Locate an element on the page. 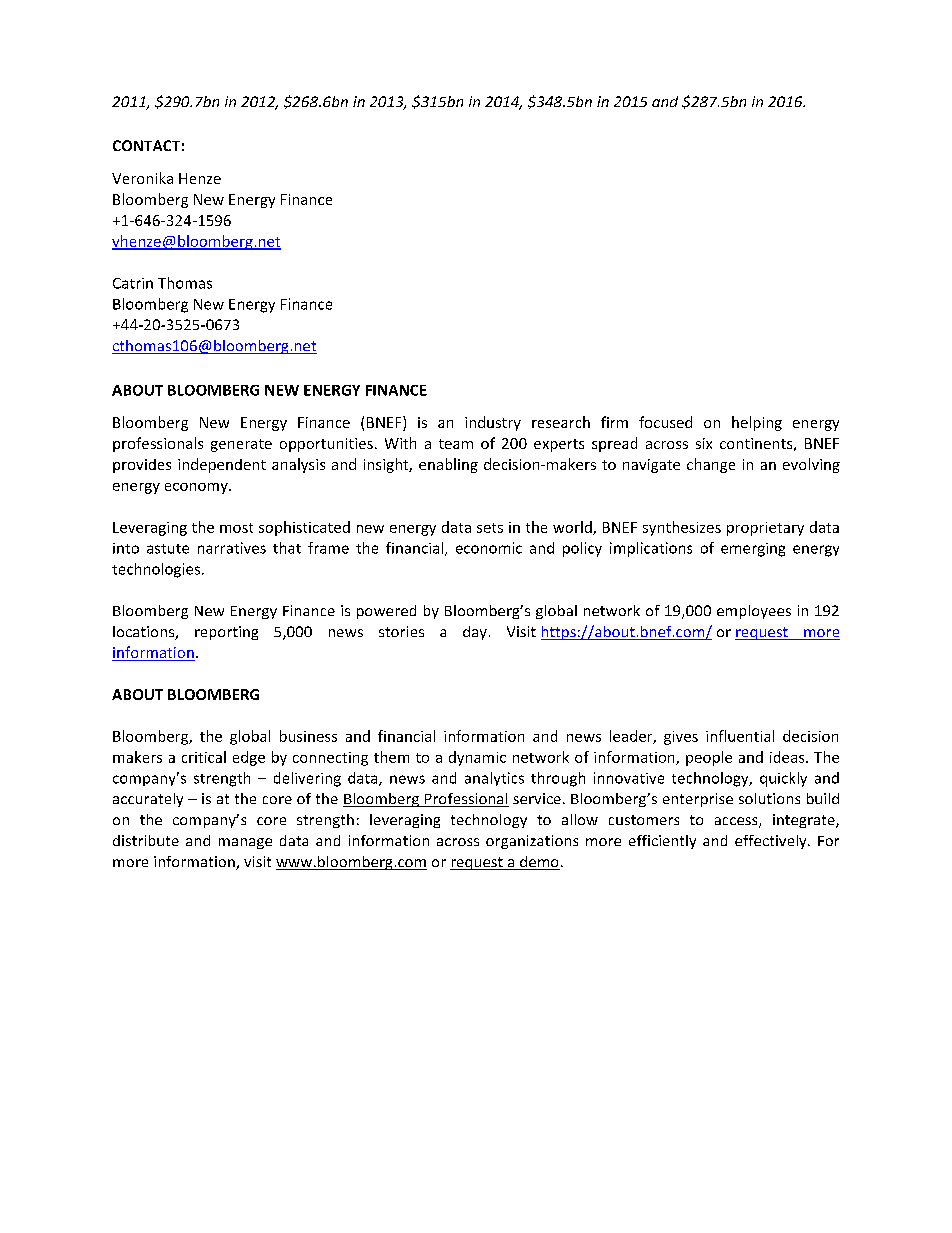 The height and width of the document is (1233, 952). manage is located at coordinates (245, 843).
